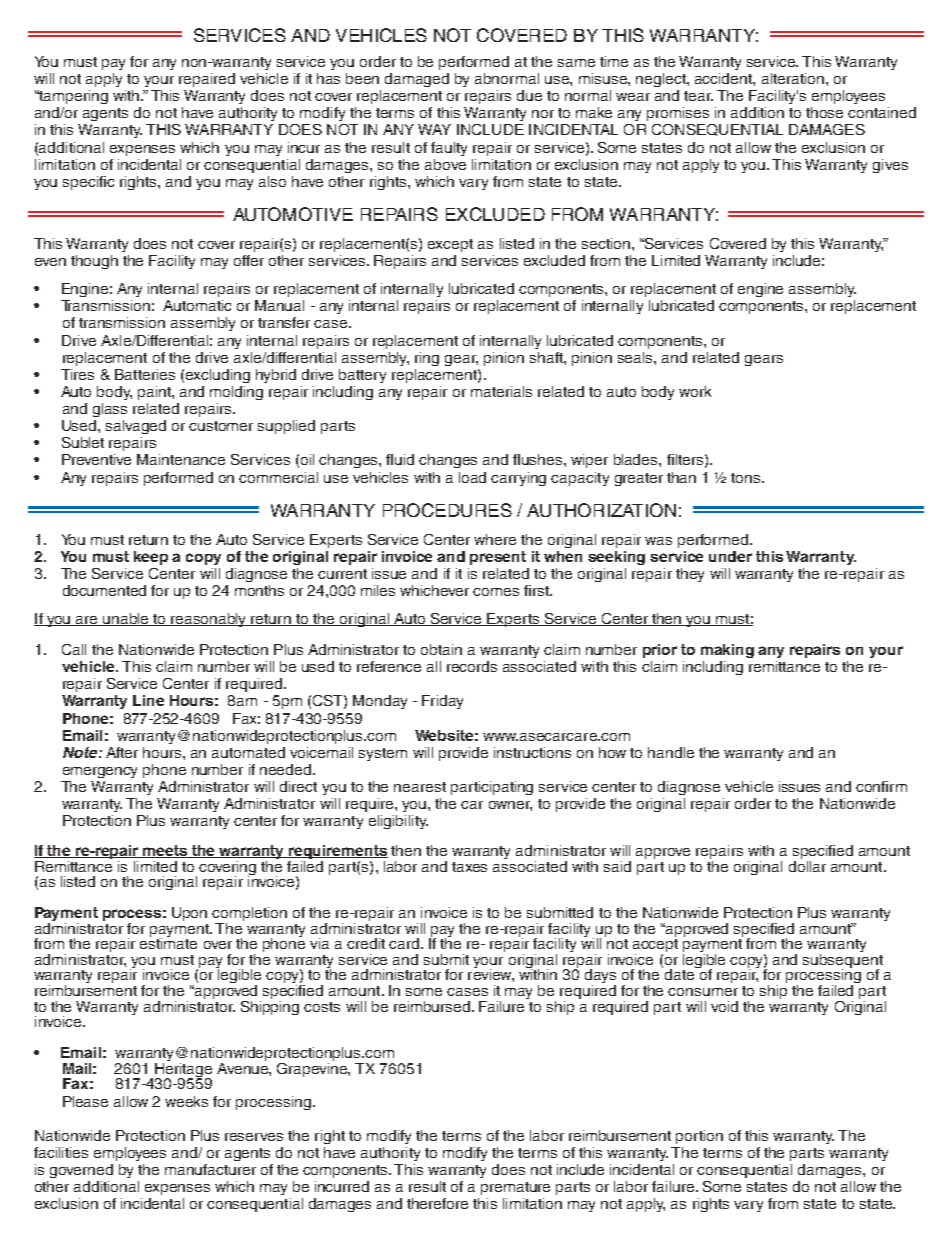 This screenshot has height=1233, width=952. What do you see at coordinates (472, 477) in the screenshot?
I see `load` at bounding box center [472, 477].
